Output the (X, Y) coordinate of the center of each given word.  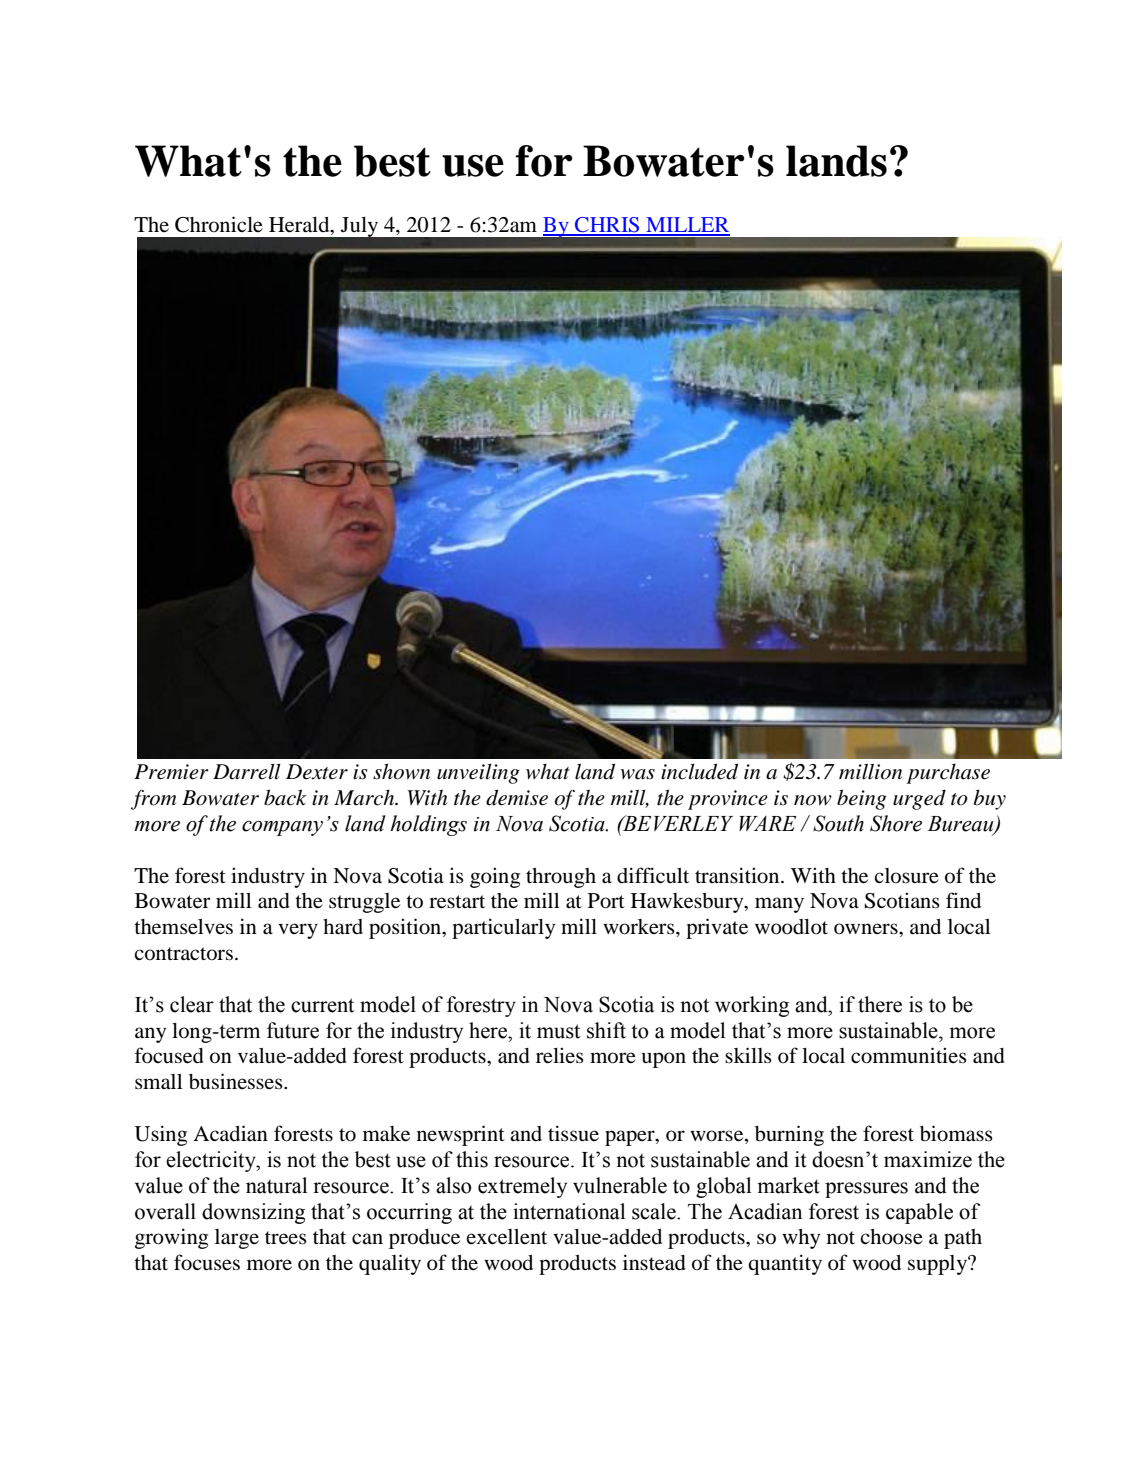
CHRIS (607, 226)
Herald (300, 226)
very (298, 931)
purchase (948, 774)
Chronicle (219, 224)
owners (867, 929)
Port (606, 901)
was (637, 774)
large (237, 1239)
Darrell (247, 772)
